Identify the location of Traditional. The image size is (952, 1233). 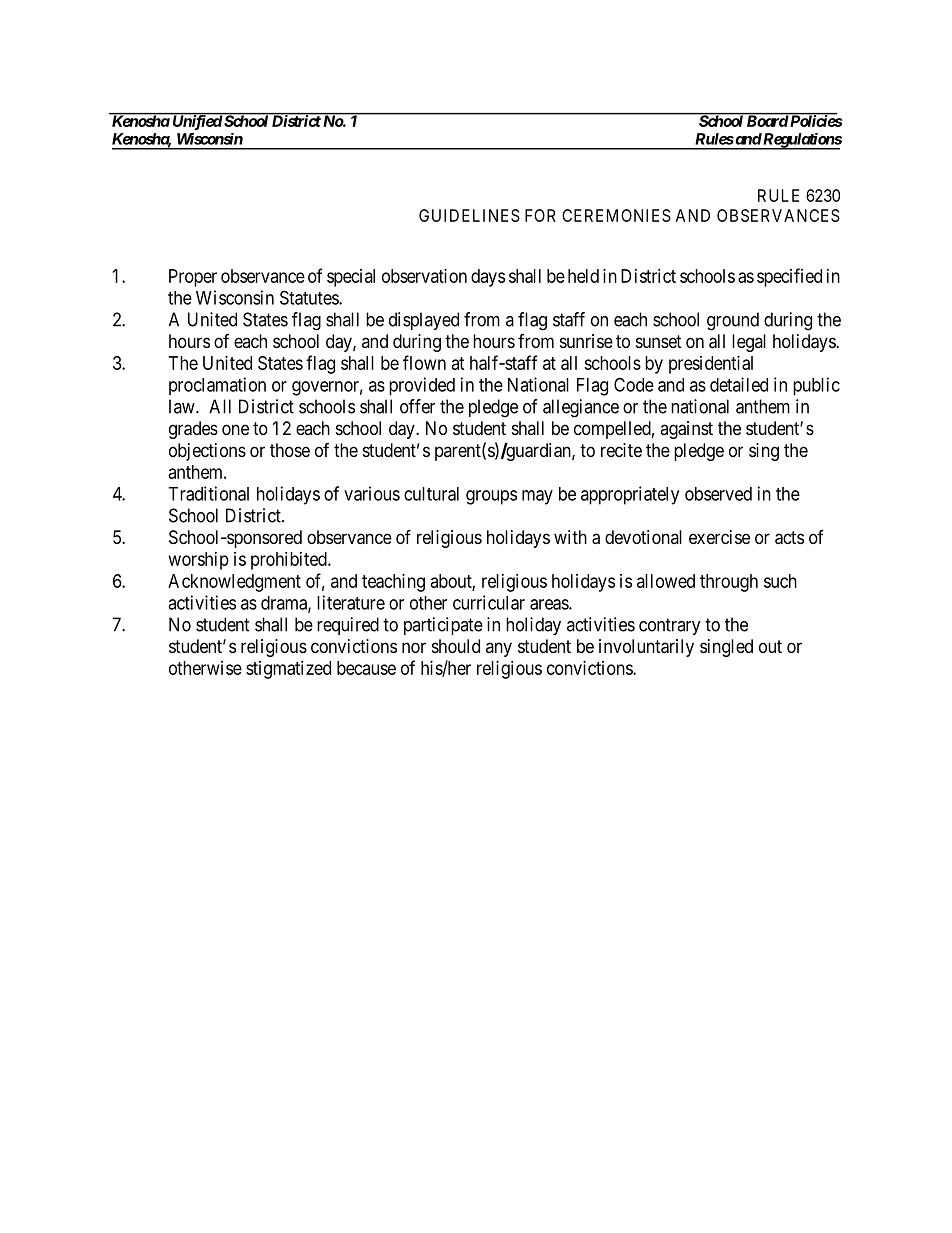
(208, 493).
